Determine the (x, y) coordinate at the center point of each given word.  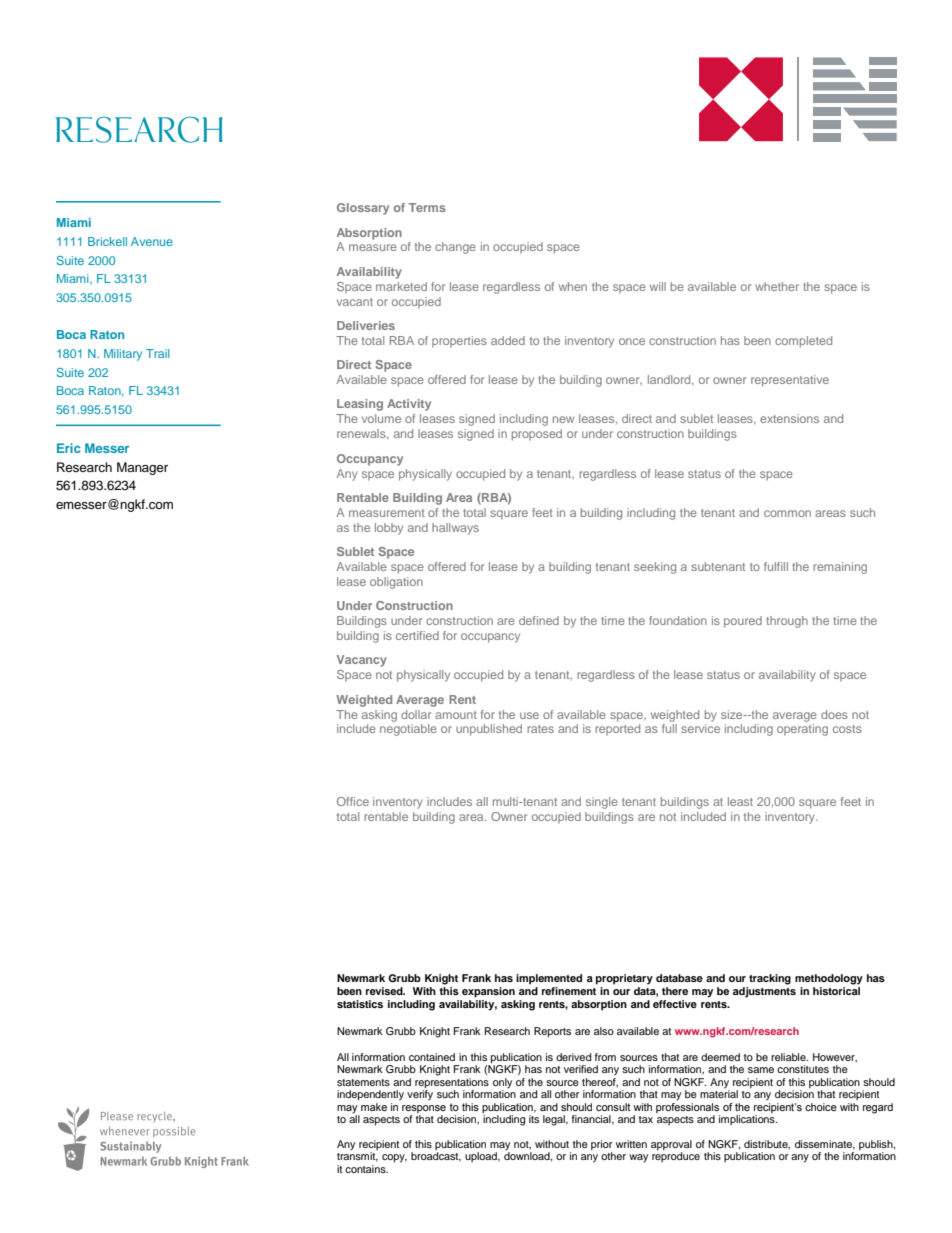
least (740, 801)
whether (777, 286)
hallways (455, 529)
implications (748, 1120)
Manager (142, 468)
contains (366, 1169)
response (424, 1109)
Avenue (152, 241)
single (602, 803)
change (455, 248)
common (787, 513)
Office (353, 801)
